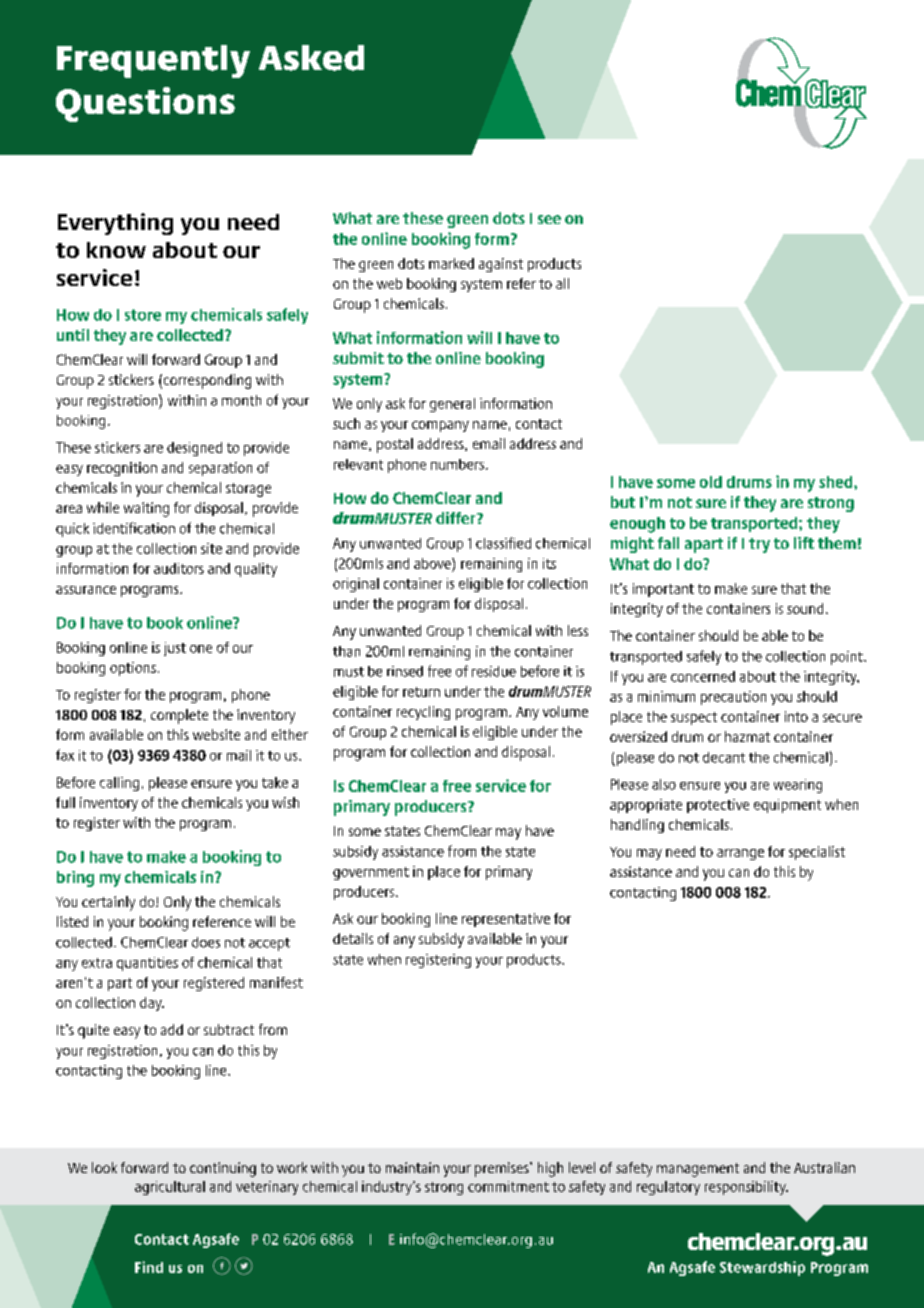 This screenshot has height=1308, width=924. Describe the element at coordinates (311, 58) in the screenshot. I see `Asked` at that location.
